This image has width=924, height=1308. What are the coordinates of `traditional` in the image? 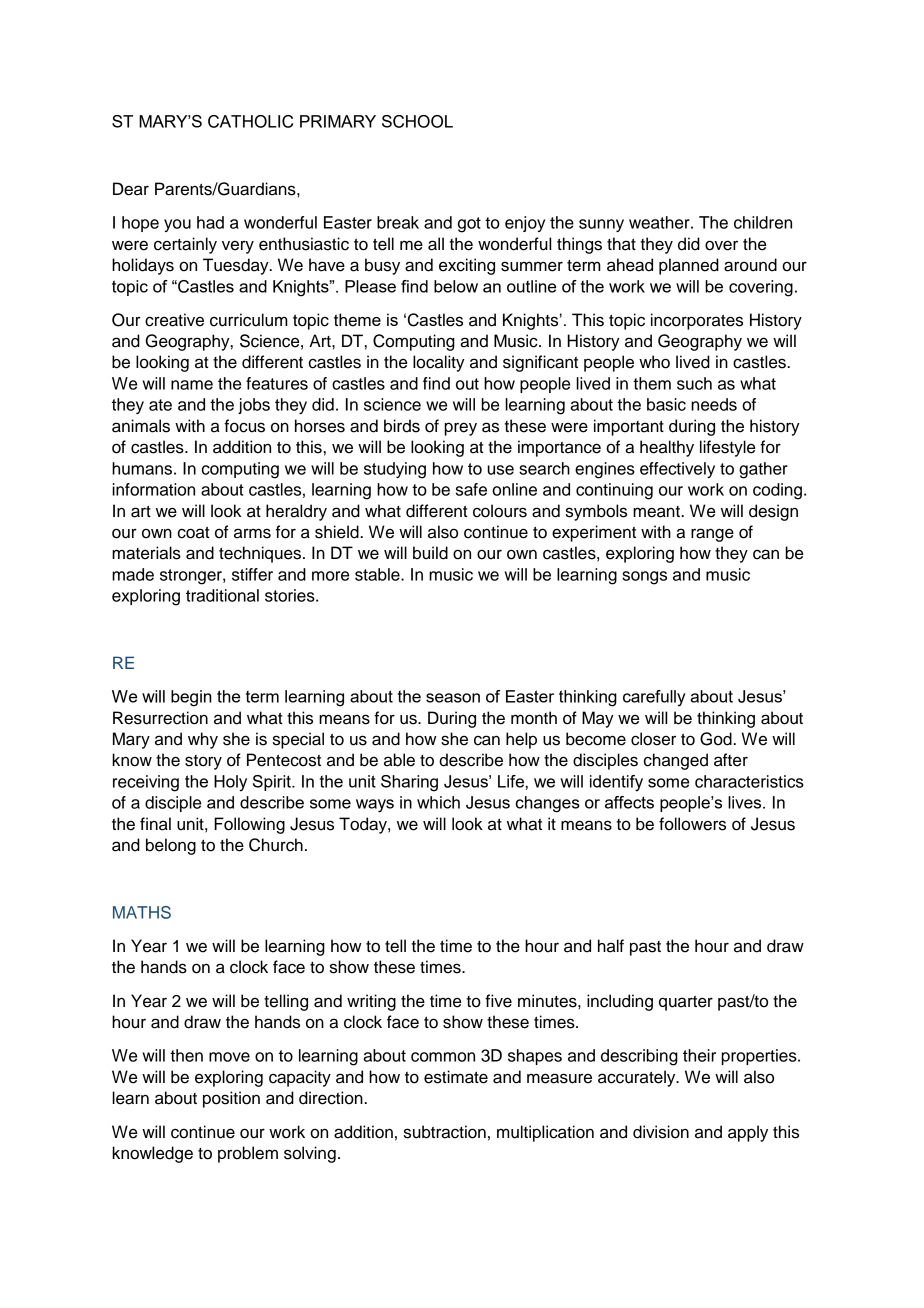 It's located at (222, 595).
